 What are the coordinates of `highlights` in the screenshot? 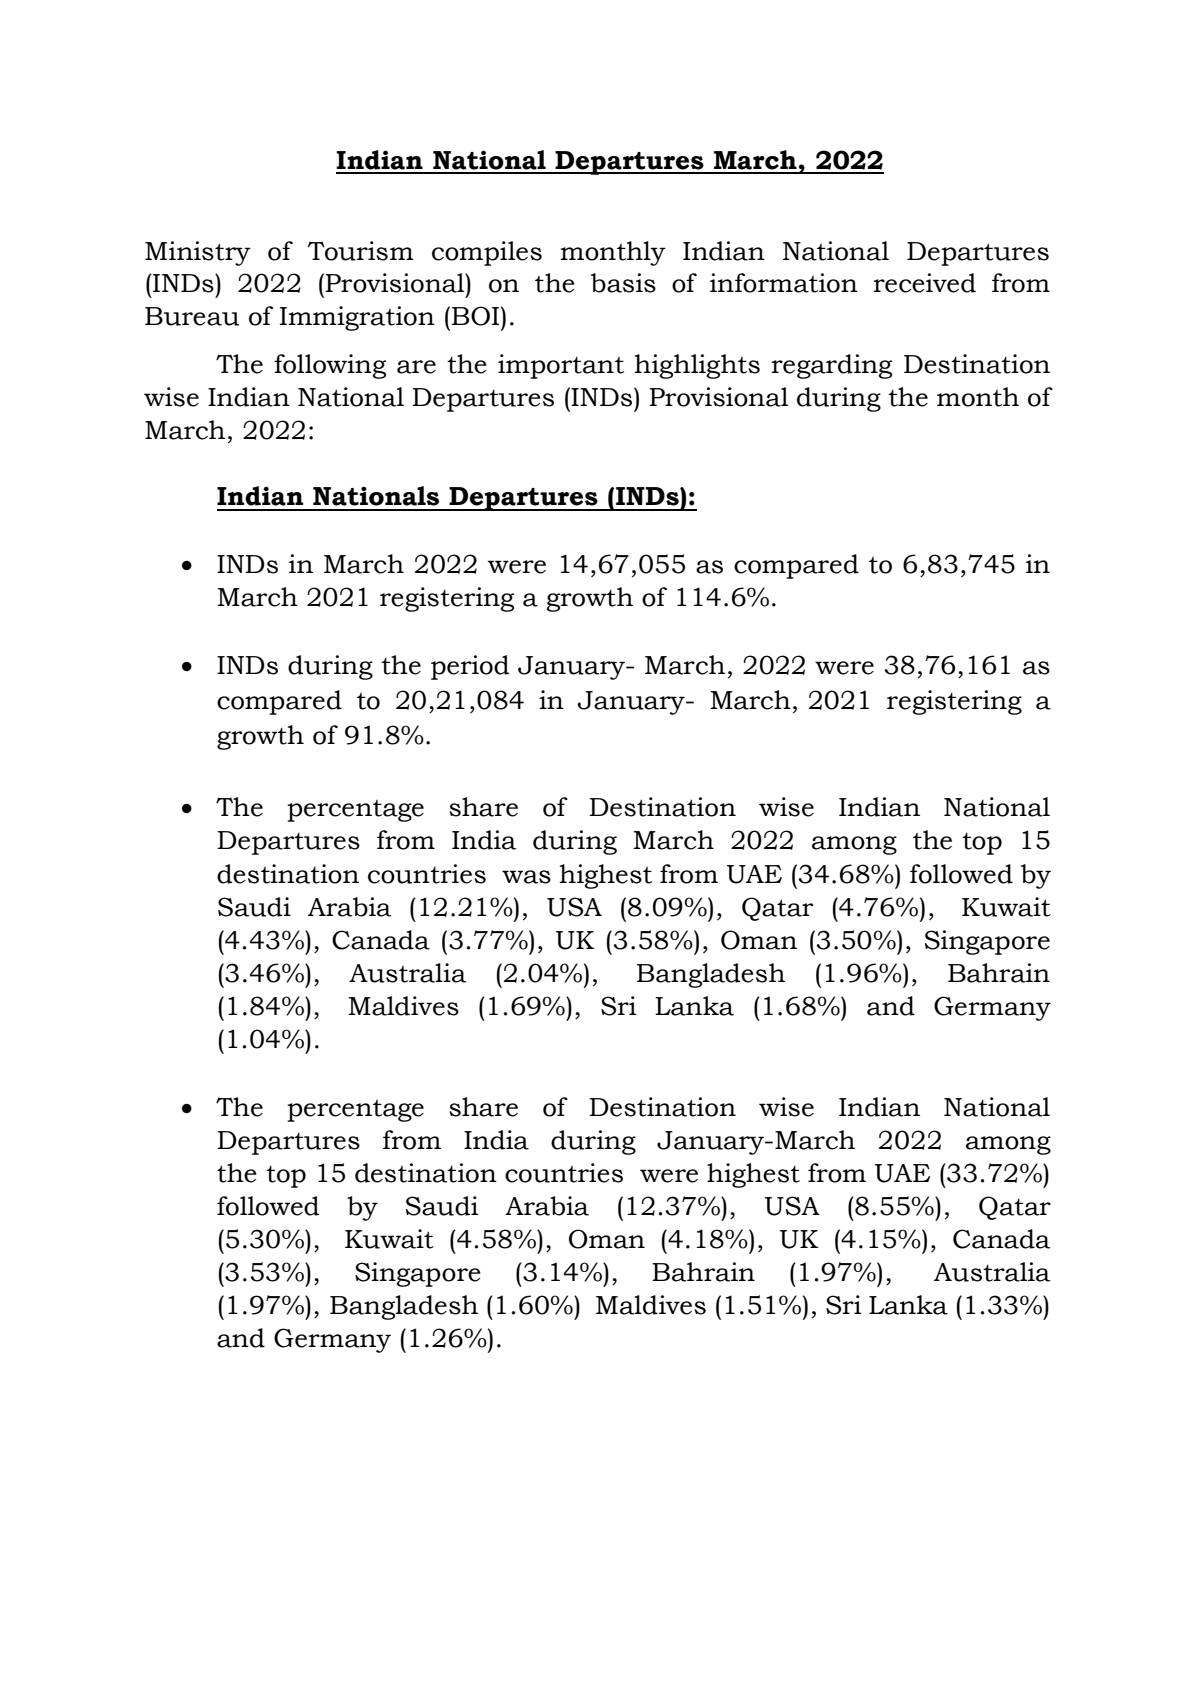 It's located at (697, 366).
